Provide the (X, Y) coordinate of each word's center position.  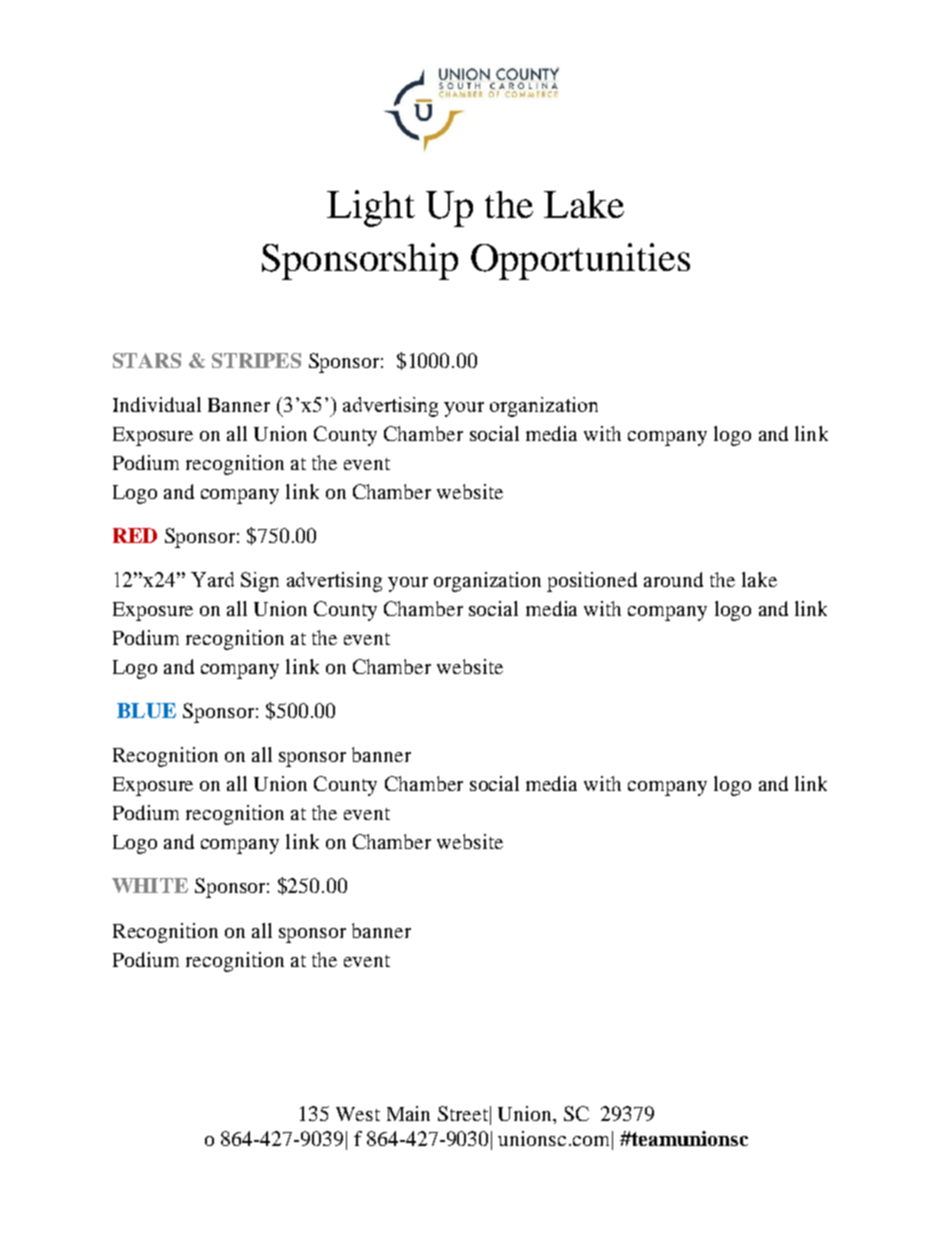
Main (408, 1113)
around (673, 579)
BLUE (146, 710)
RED (135, 535)
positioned (592, 582)
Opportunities (580, 261)
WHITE (150, 885)
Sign (260, 582)
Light (371, 208)
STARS (147, 360)
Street (463, 1113)
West (358, 1114)
